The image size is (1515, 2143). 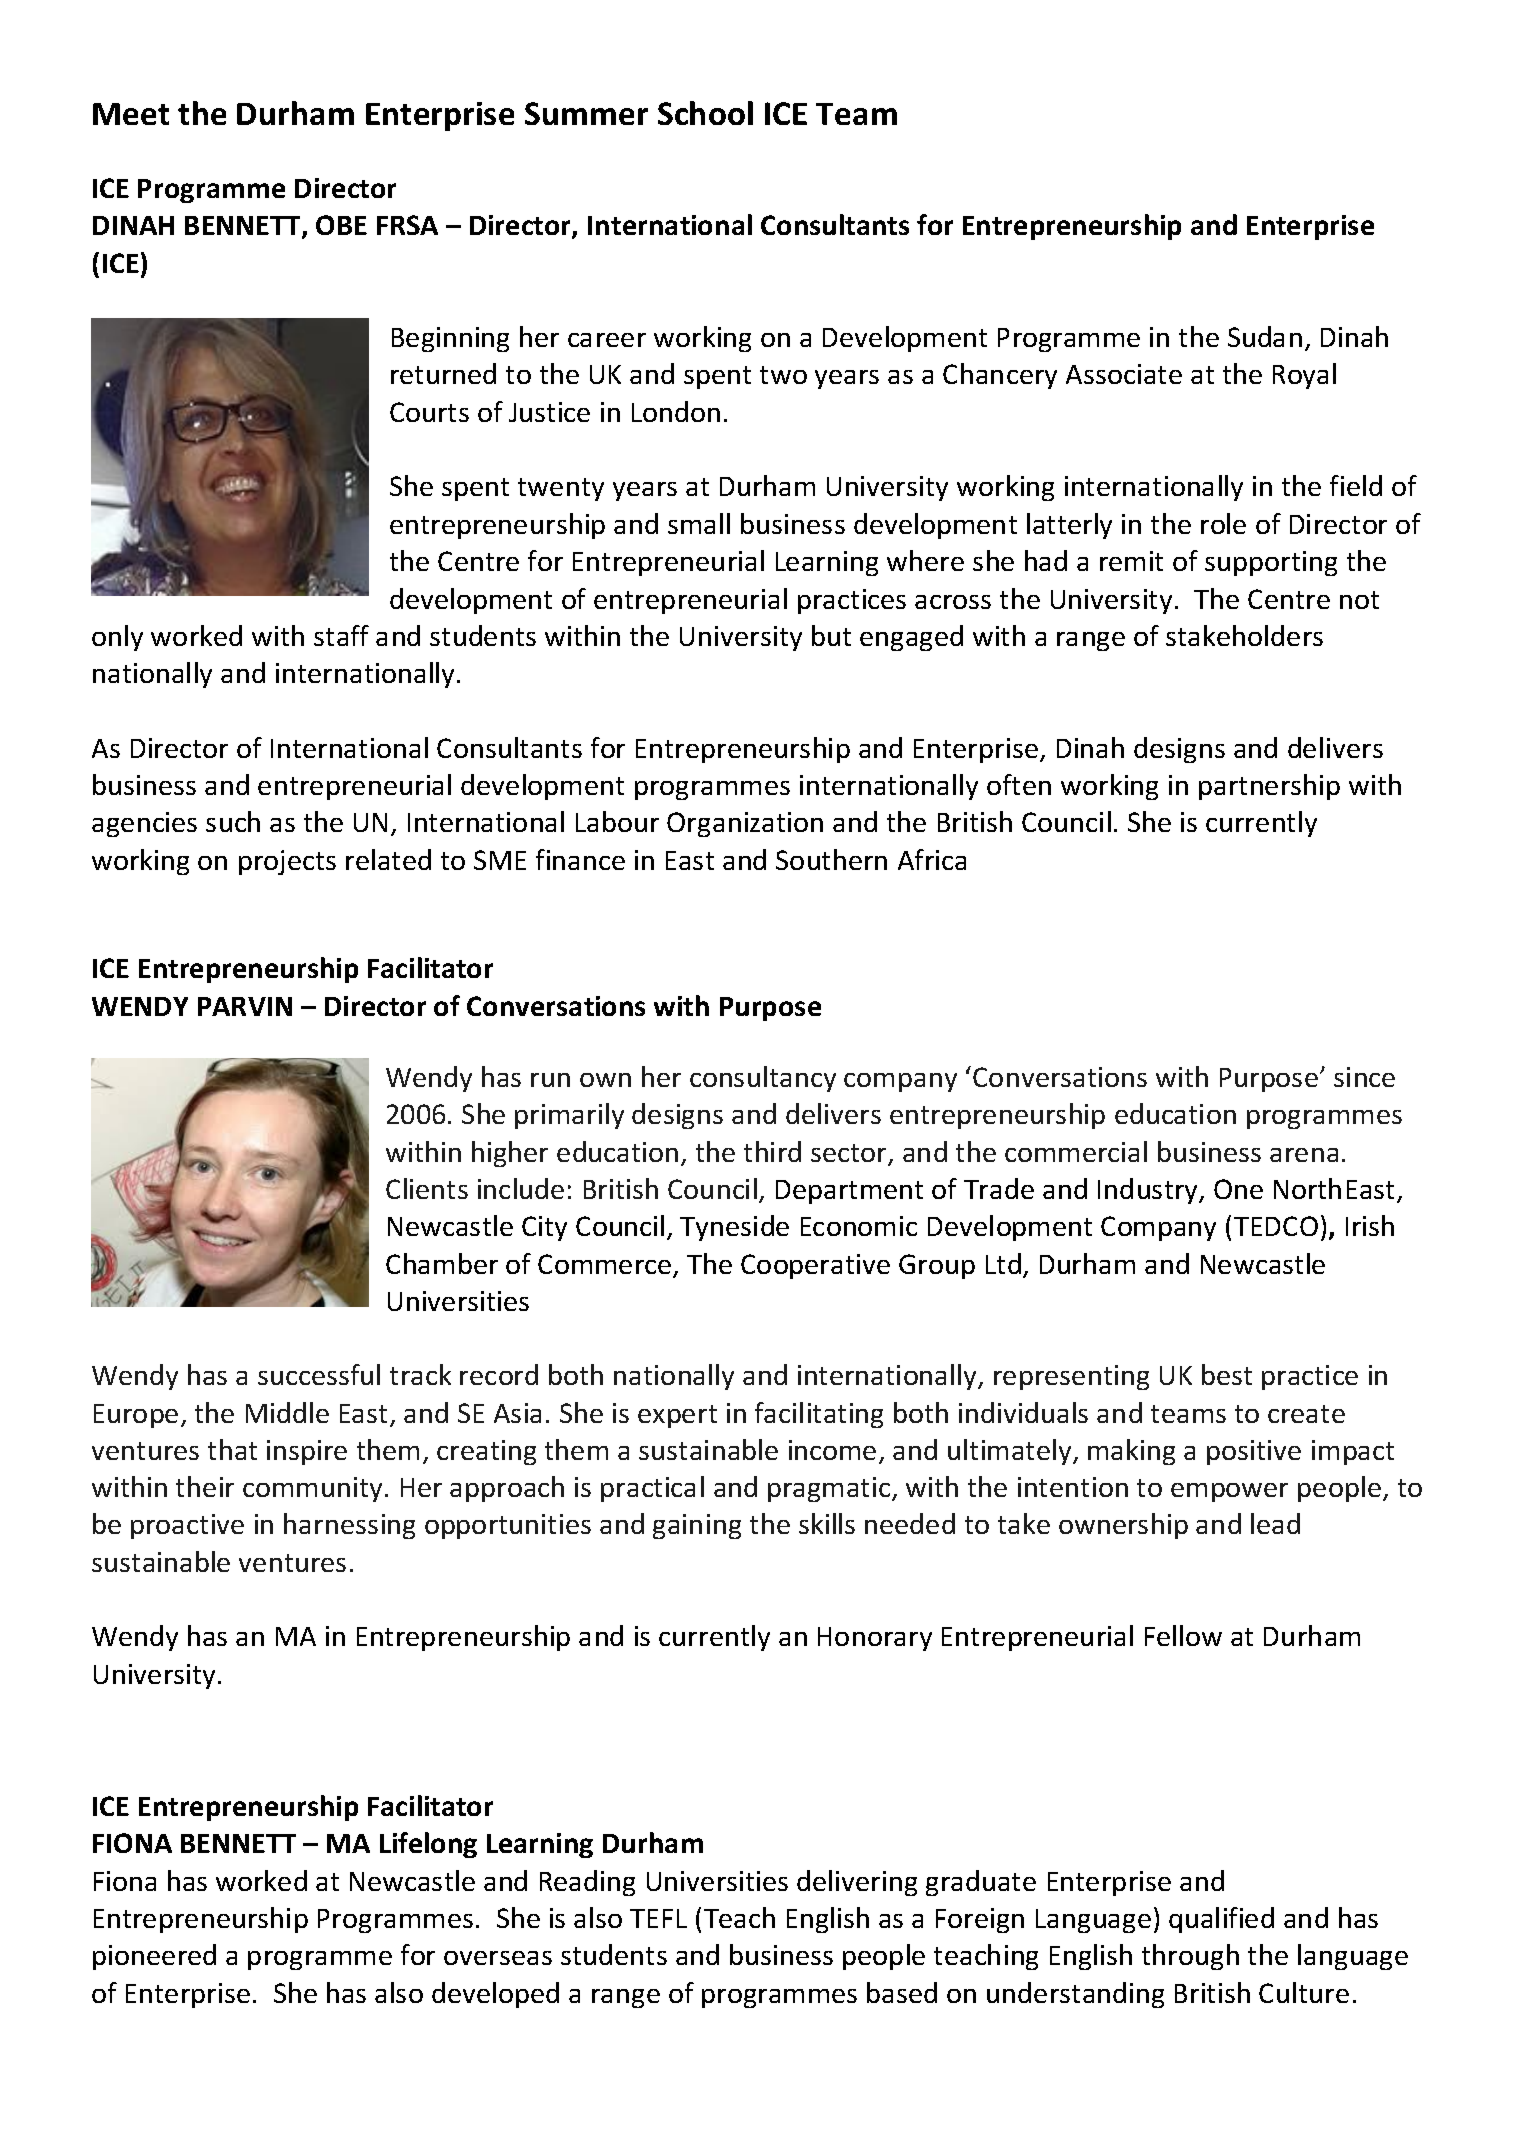 I want to click on School, so click(x=705, y=113).
